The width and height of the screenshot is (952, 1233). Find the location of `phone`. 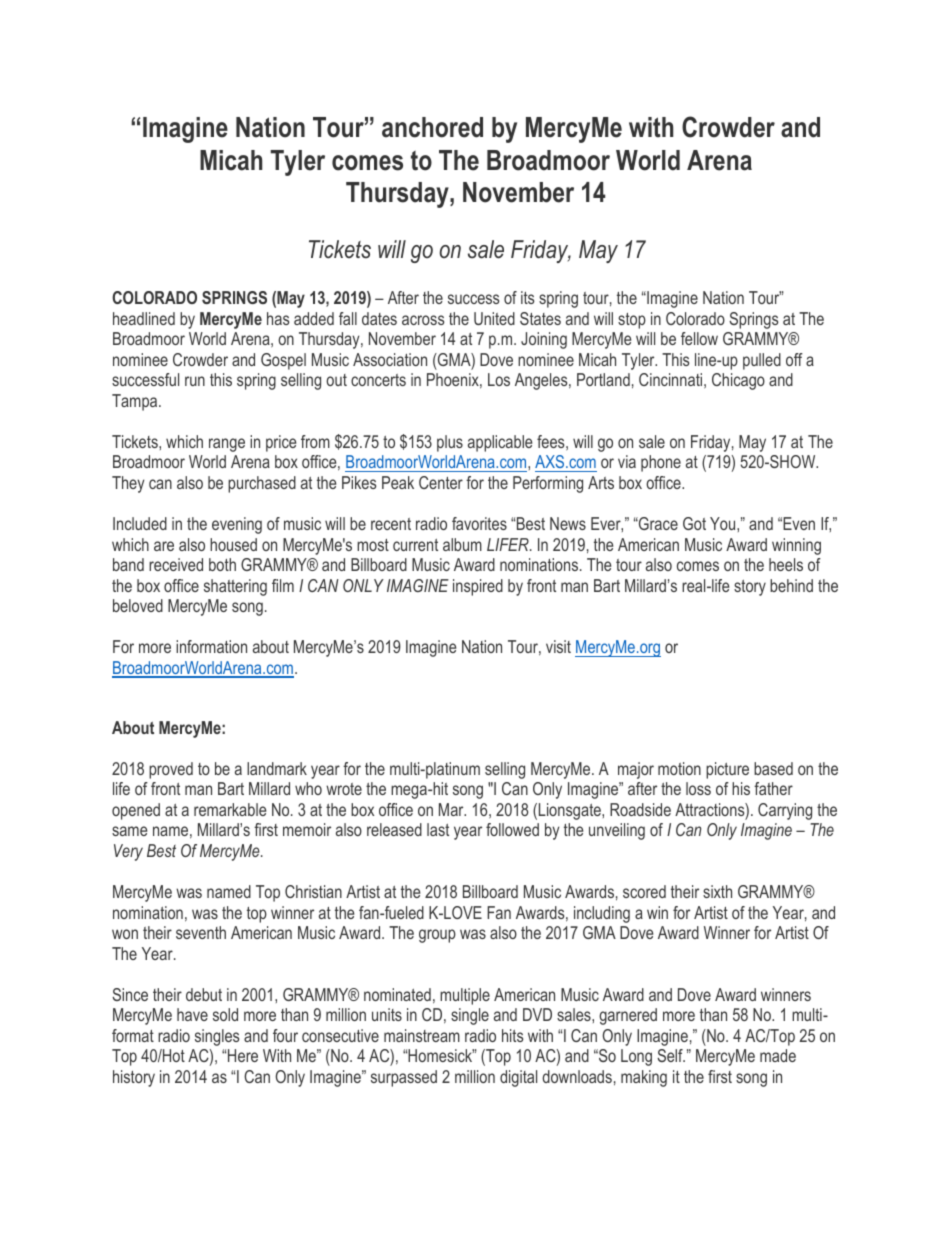

phone is located at coordinates (661, 463).
